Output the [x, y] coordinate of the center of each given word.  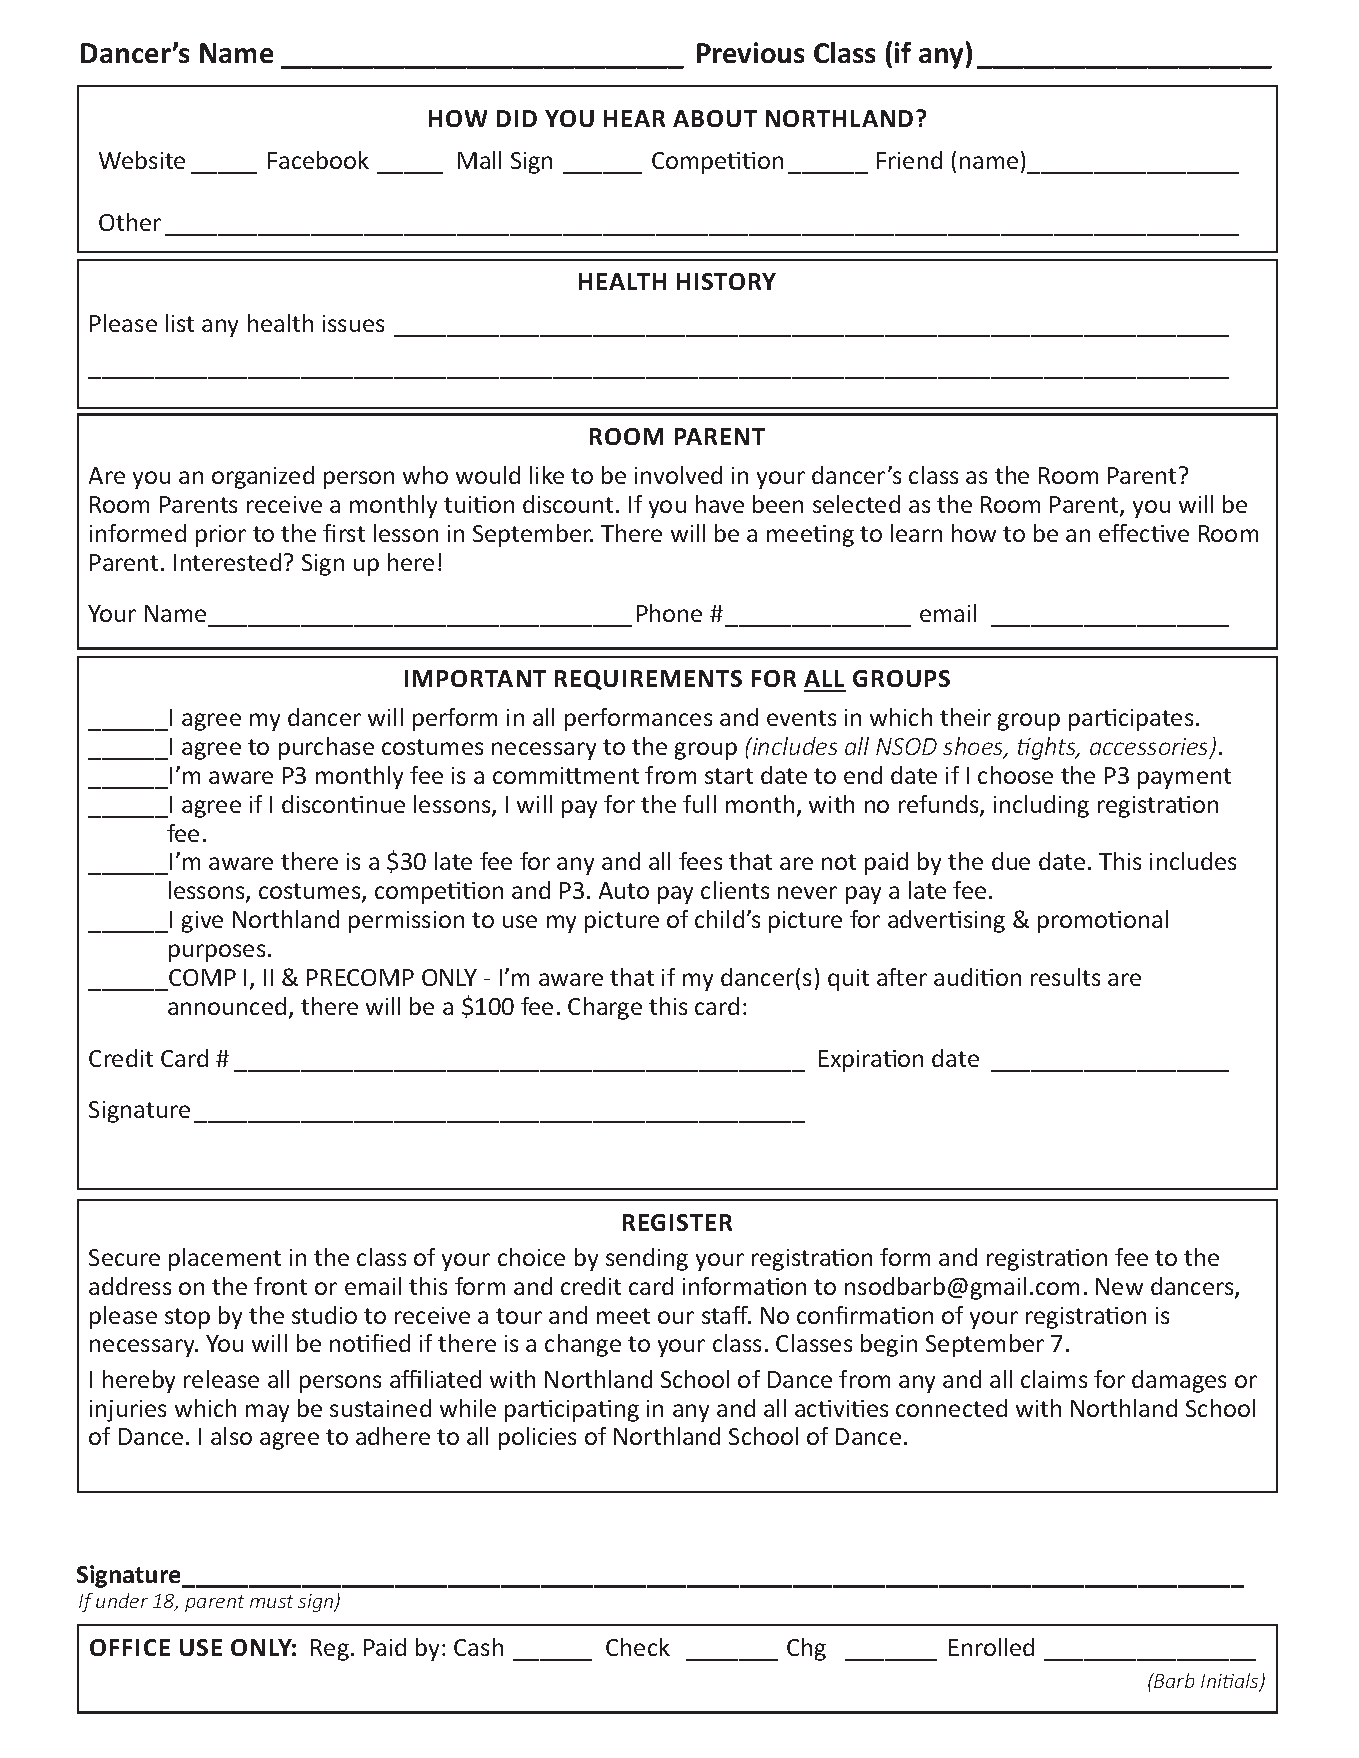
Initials [1231, 1682]
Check [638, 1647]
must [271, 1601]
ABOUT [715, 118]
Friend [909, 160]
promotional [1103, 921]
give [202, 922]
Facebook [318, 160]
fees [700, 861]
